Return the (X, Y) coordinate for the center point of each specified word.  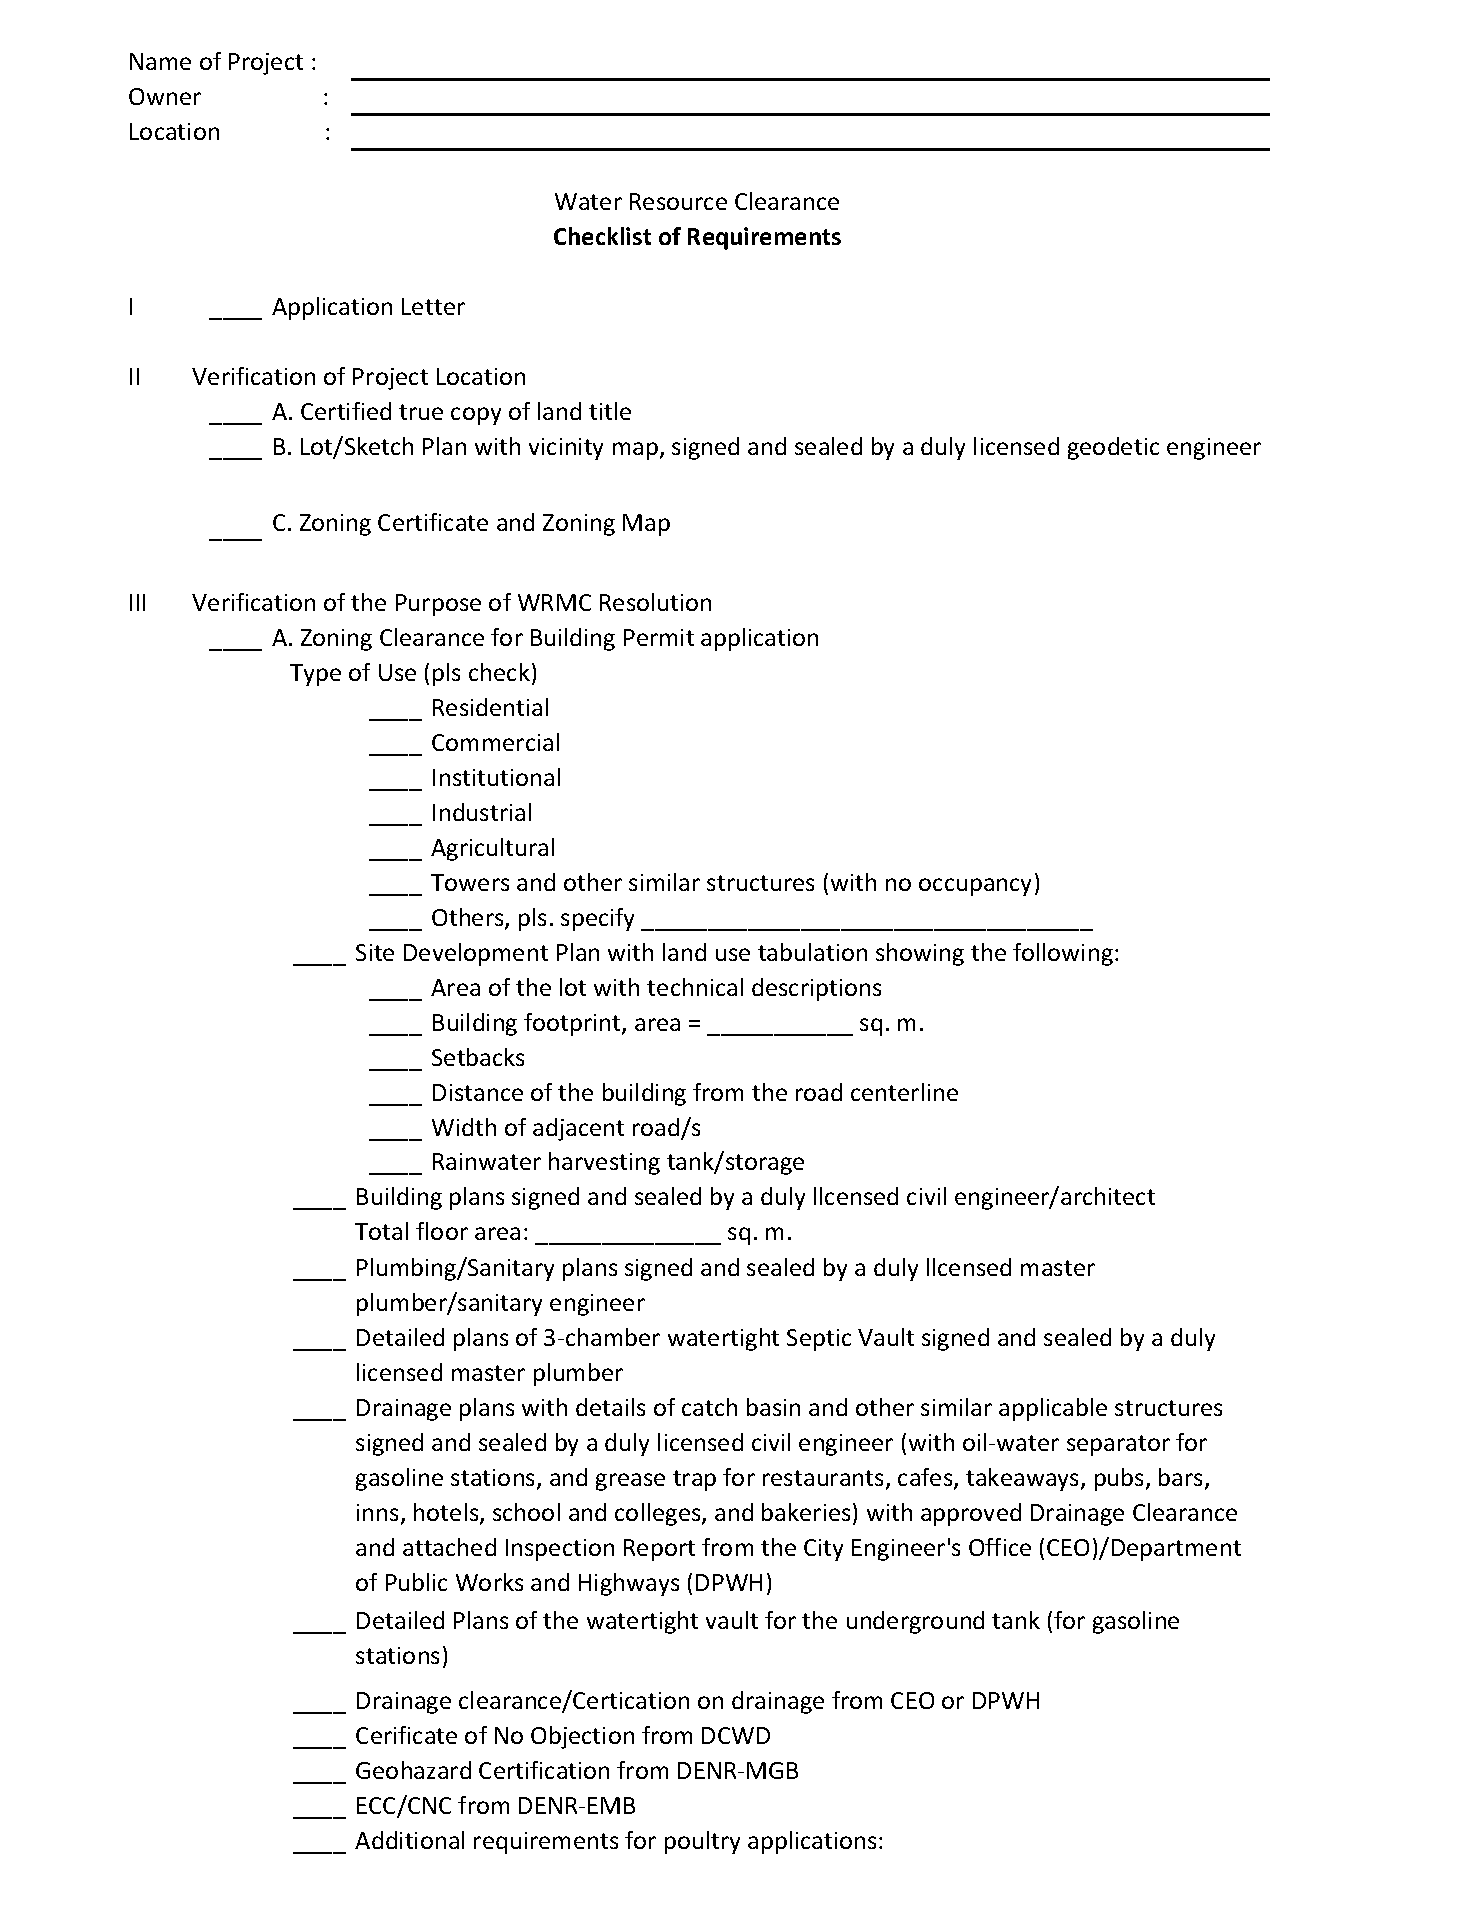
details (610, 1407)
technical (695, 987)
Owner (165, 96)
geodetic (1113, 448)
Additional (409, 1840)
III (137, 602)
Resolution (655, 602)
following (1063, 954)
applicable (1053, 1409)
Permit (659, 637)
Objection (582, 1737)
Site (375, 952)
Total (381, 1231)
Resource (678, 201)
